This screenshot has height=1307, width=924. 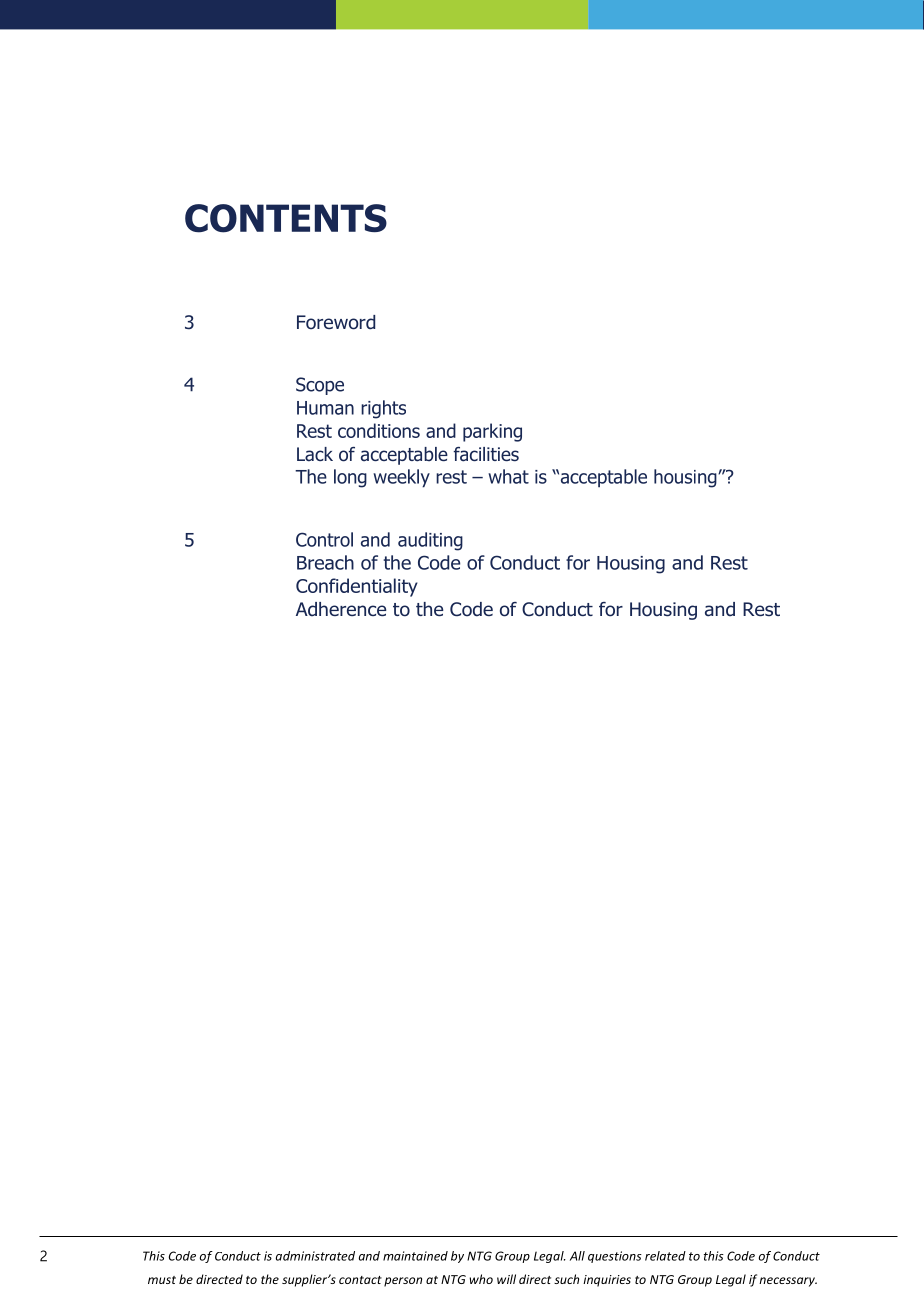 What do you see at coordinates (336, 322) in the screenshot?
I see `Foreword` at bounding box center [336, 322].
